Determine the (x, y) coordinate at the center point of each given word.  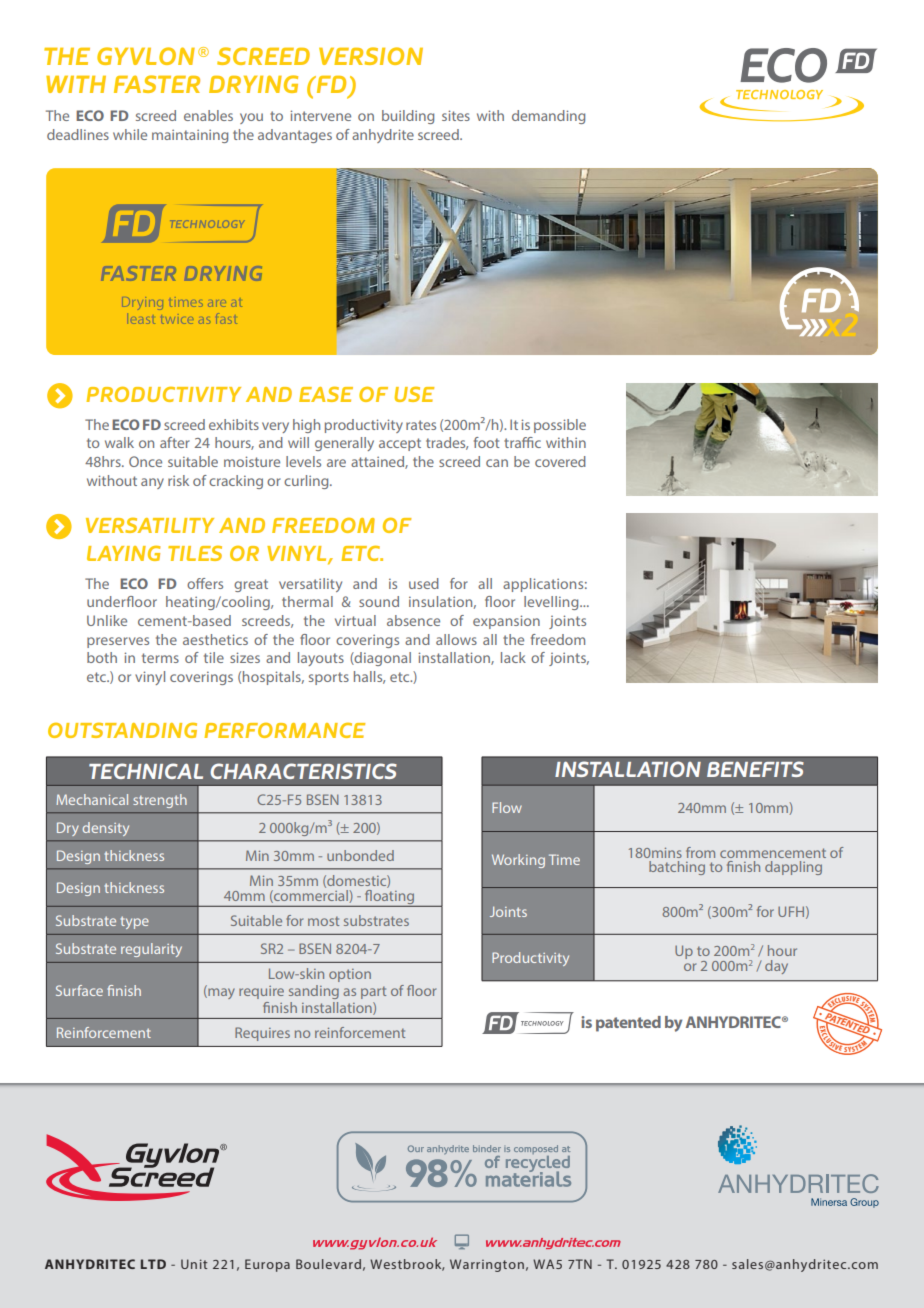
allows (456, 639)
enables (208, 115)
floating (389, 898)
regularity (151, 950)
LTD (153, 1264)
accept (400, 444)
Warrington (487, 1265)
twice (178, 319)
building (408, 117)
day (776, 967)
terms (160, 658)
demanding (548, 117)
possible (560, 426)
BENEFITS (755, 769)
